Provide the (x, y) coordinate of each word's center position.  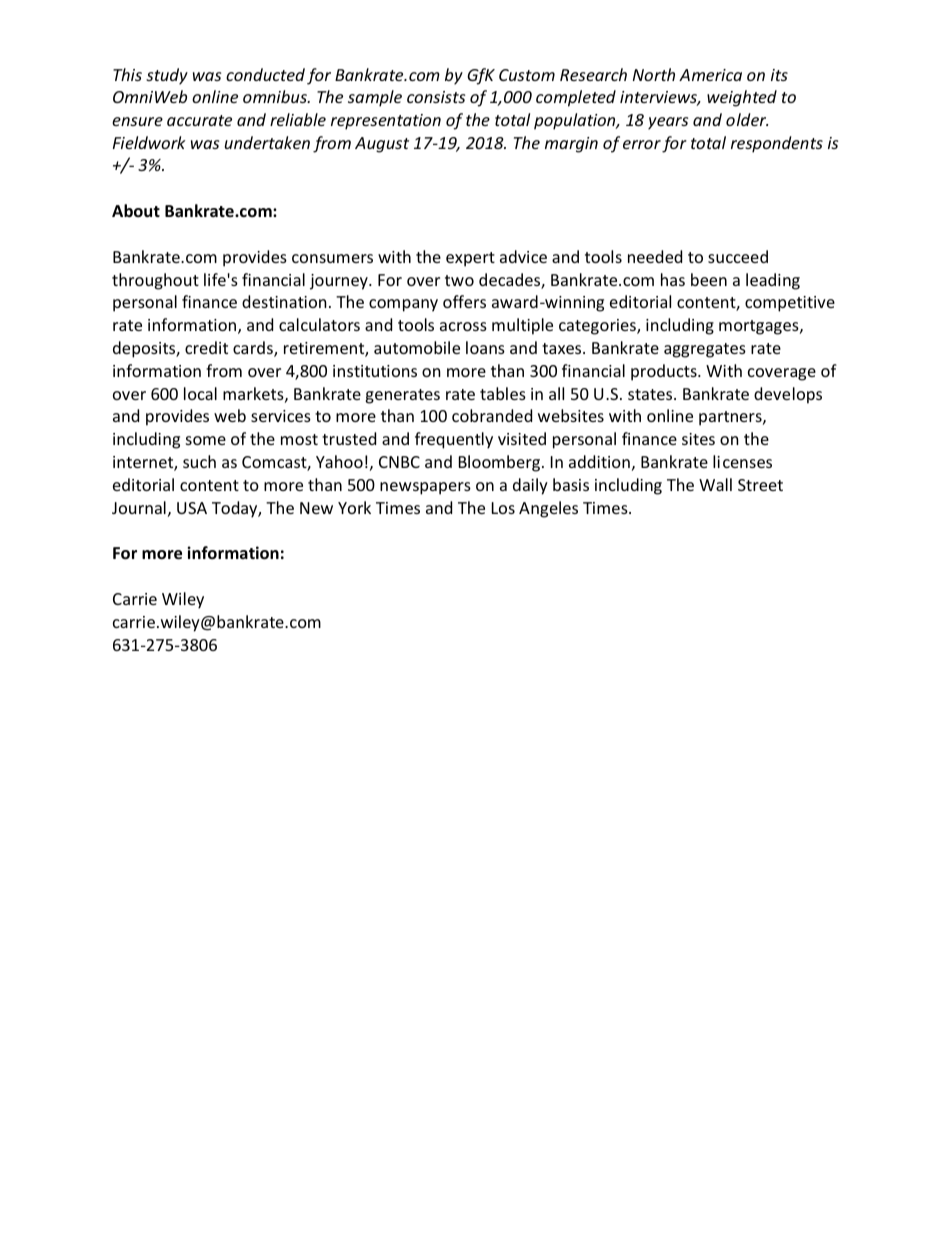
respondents (777, 144)
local (200, 393)
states (651, 394)
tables (503, 393)
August (382, 145)
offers (464, 301)
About (136, 211)
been (709, 279)
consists (436, 97)
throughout (155, 281)
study (167, 76)
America (710, 75)
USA (192, 508)
